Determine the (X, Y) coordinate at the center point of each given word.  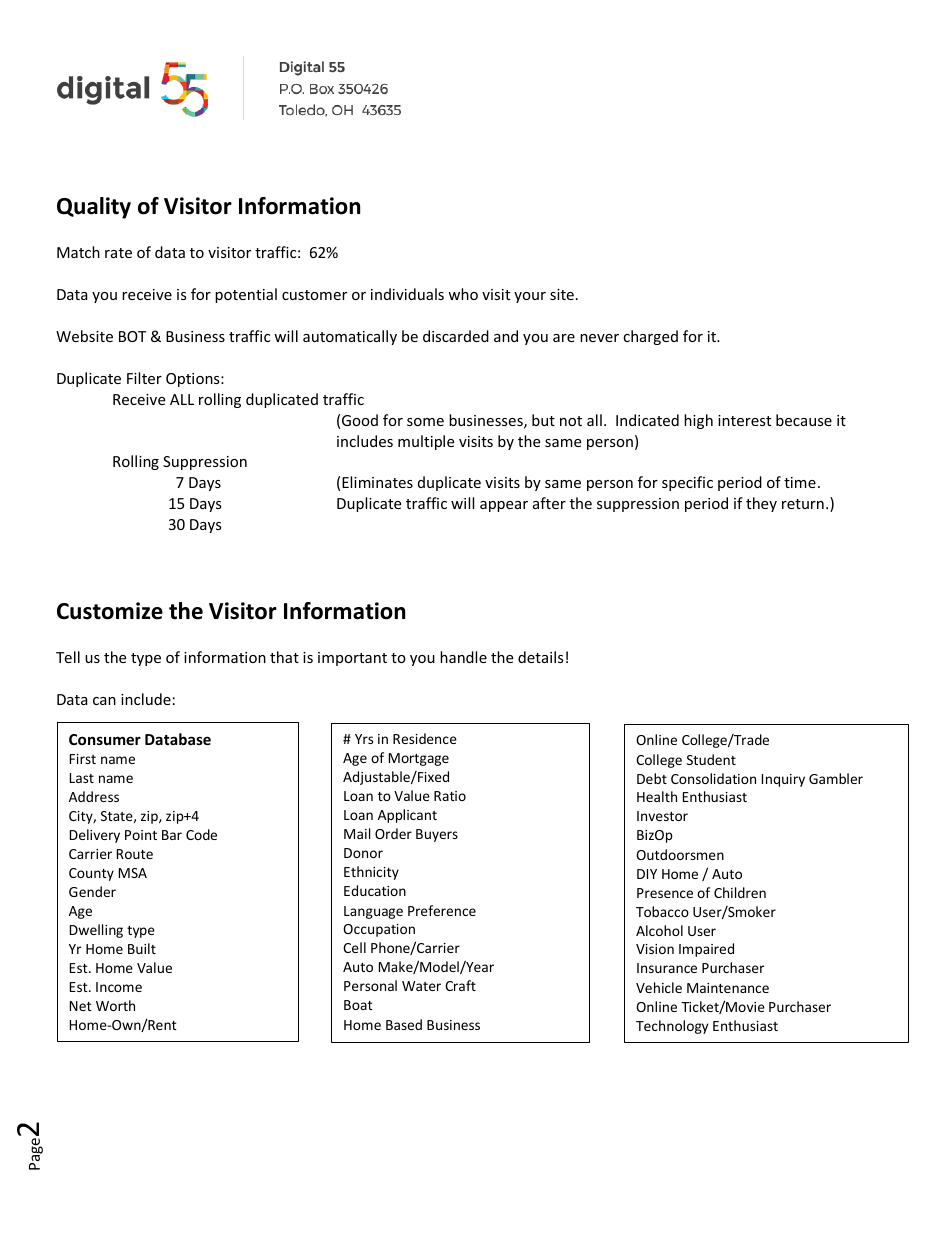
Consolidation (713, 778)
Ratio (450, 796)
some (425, 422)
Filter (144, 378)
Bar (172, 835)
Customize (110, 611)
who (463, 294)
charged (650, 337)
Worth (115, 1005)
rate (118, 253)
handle (463, 657)
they (761, 504)
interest (744, 420)
